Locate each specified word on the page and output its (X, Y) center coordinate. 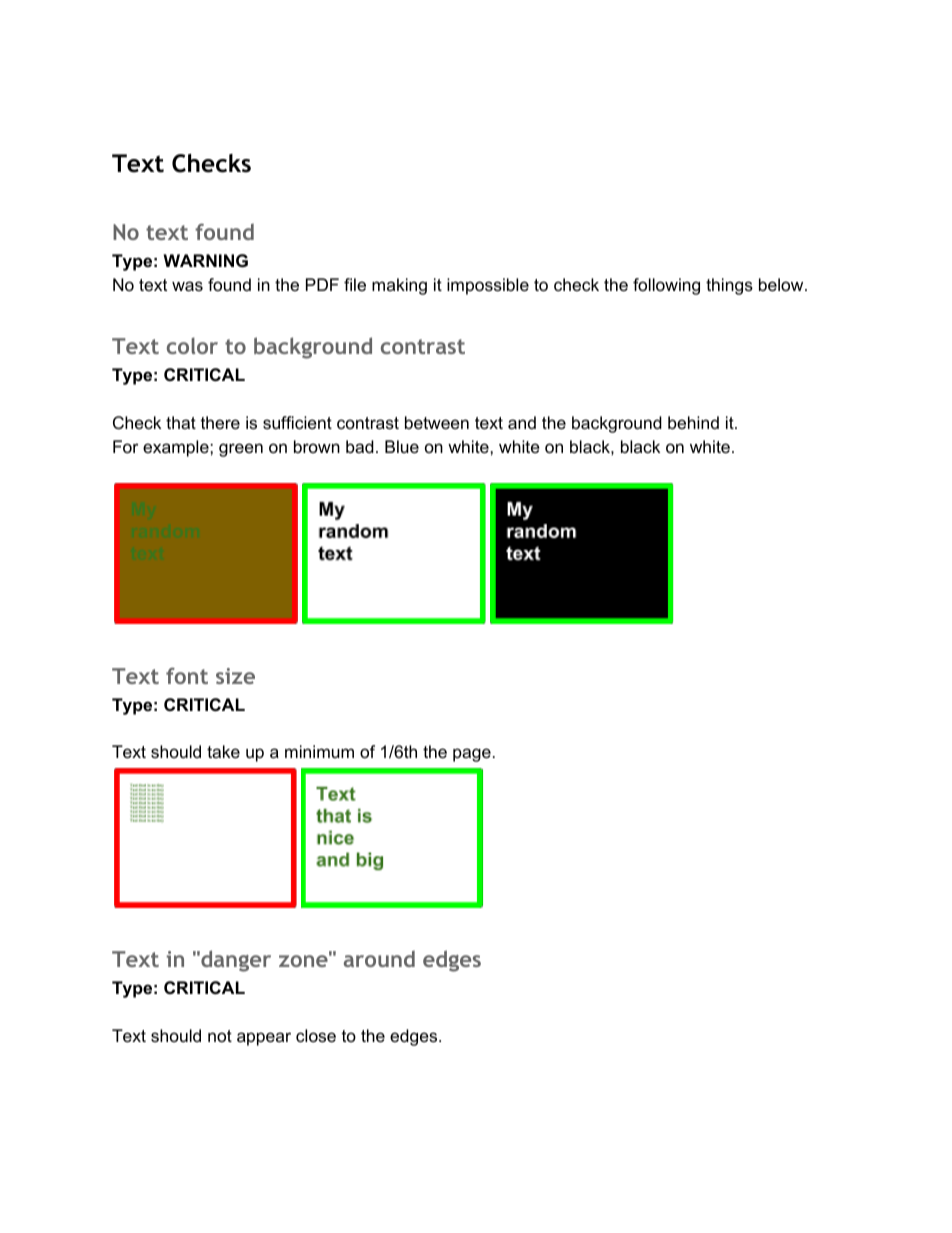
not (220, 1036)
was (187, 286)
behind (693, 423)
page (472, 755)
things (729, 286)
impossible (488, 286)
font (187, 675)
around (379, 959)
